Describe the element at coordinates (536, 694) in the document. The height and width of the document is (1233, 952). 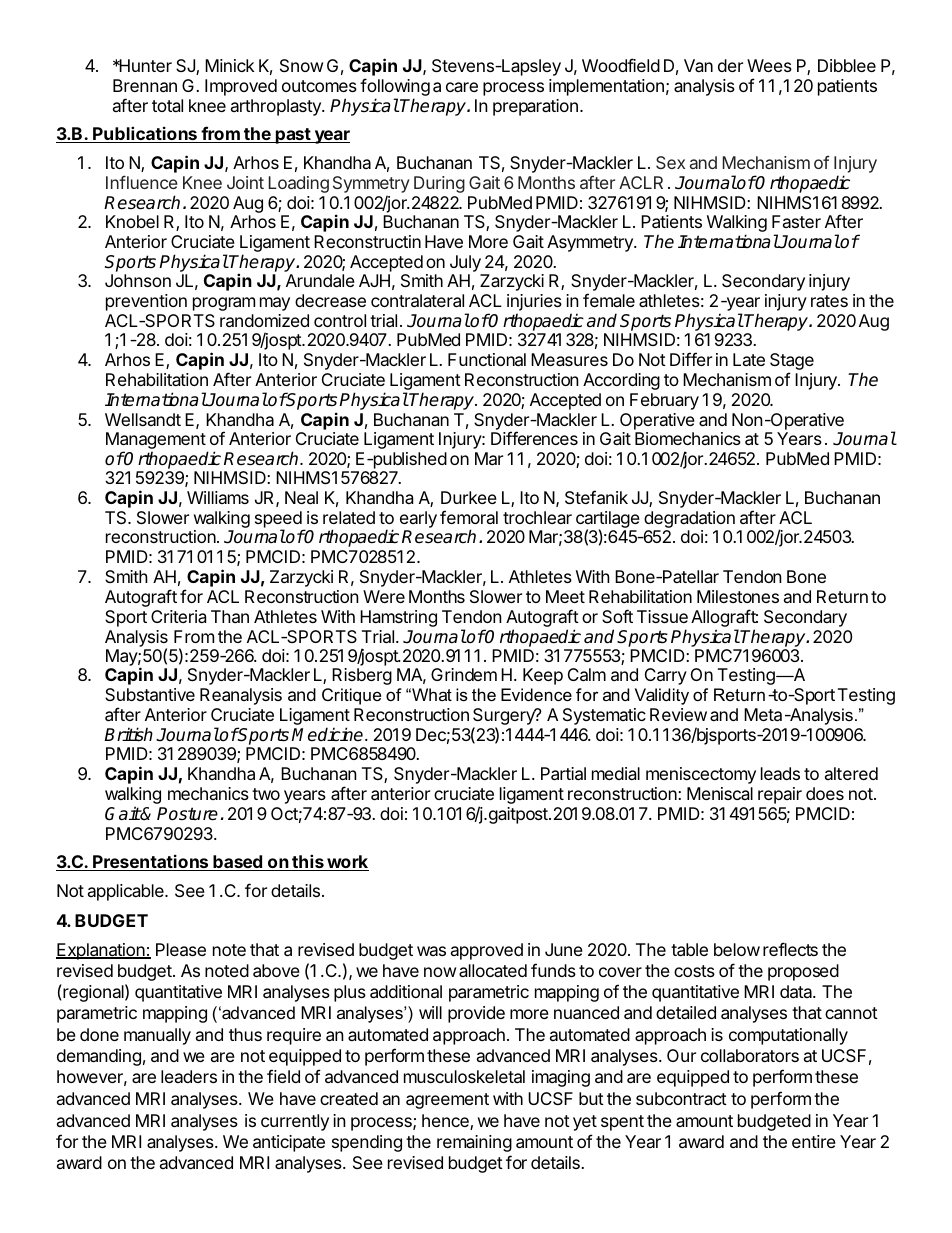
I see `Evidence` at that location.
